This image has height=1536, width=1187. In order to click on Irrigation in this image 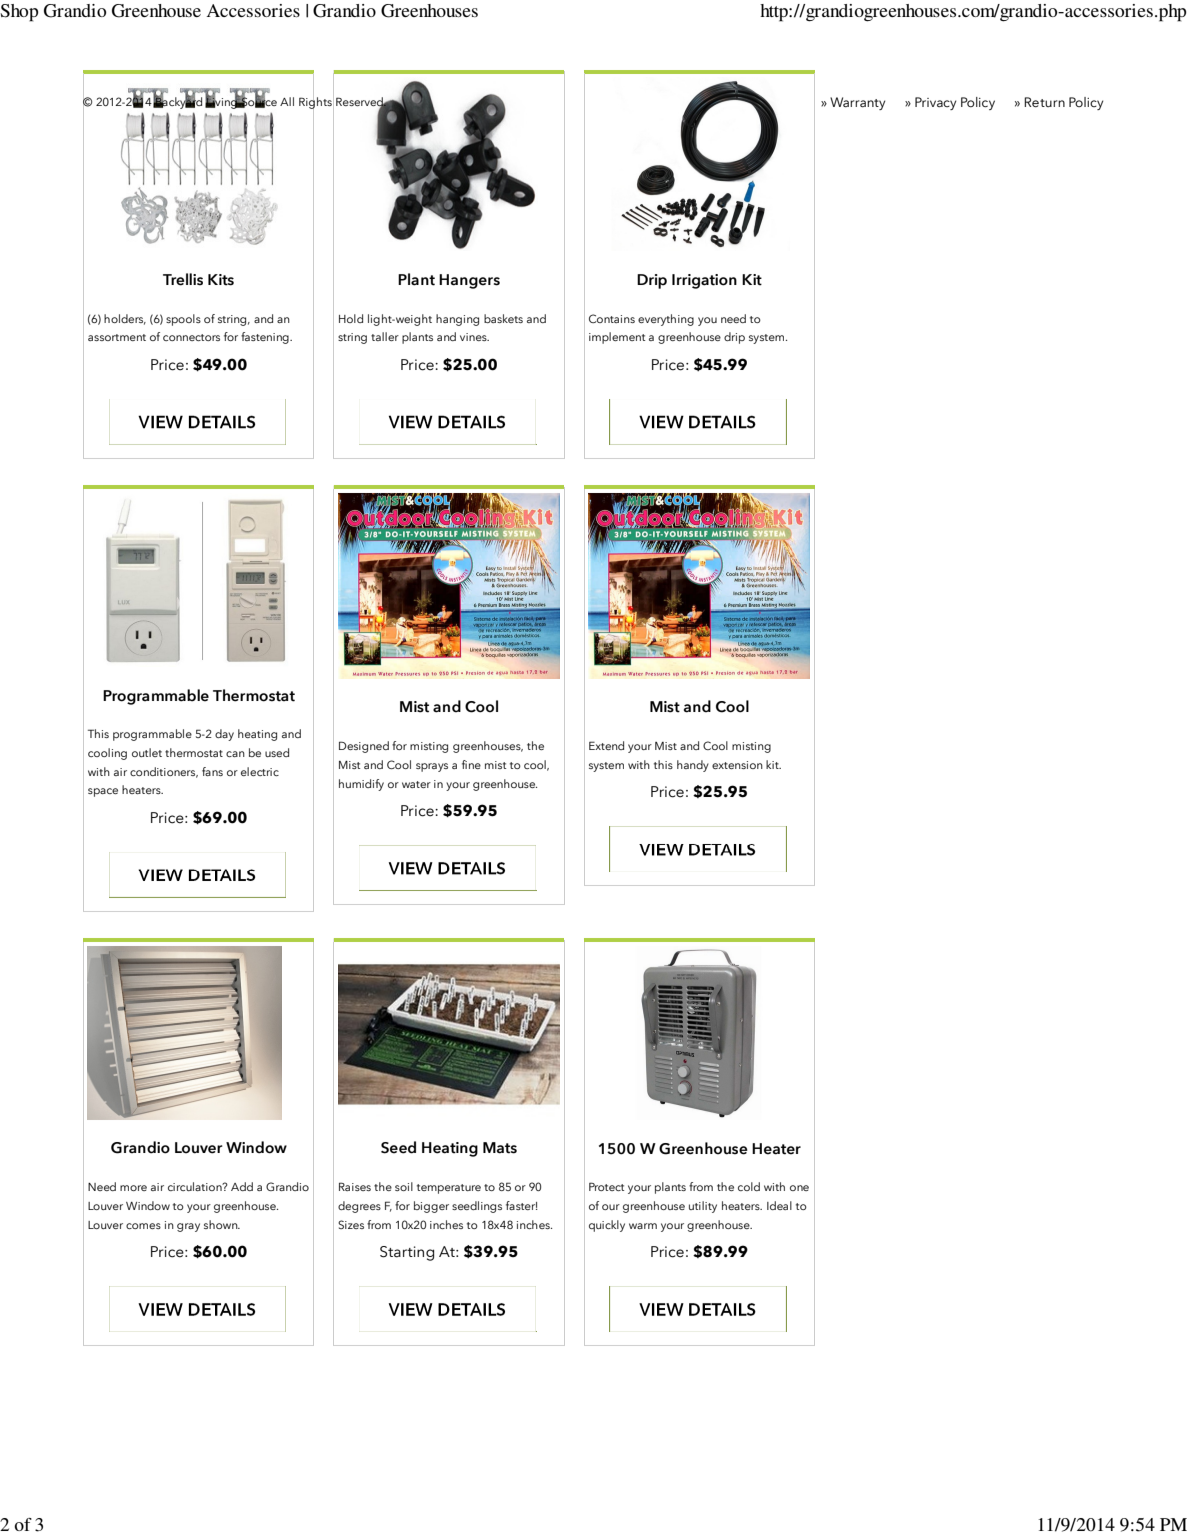, I will do `click(704, 281)`.
